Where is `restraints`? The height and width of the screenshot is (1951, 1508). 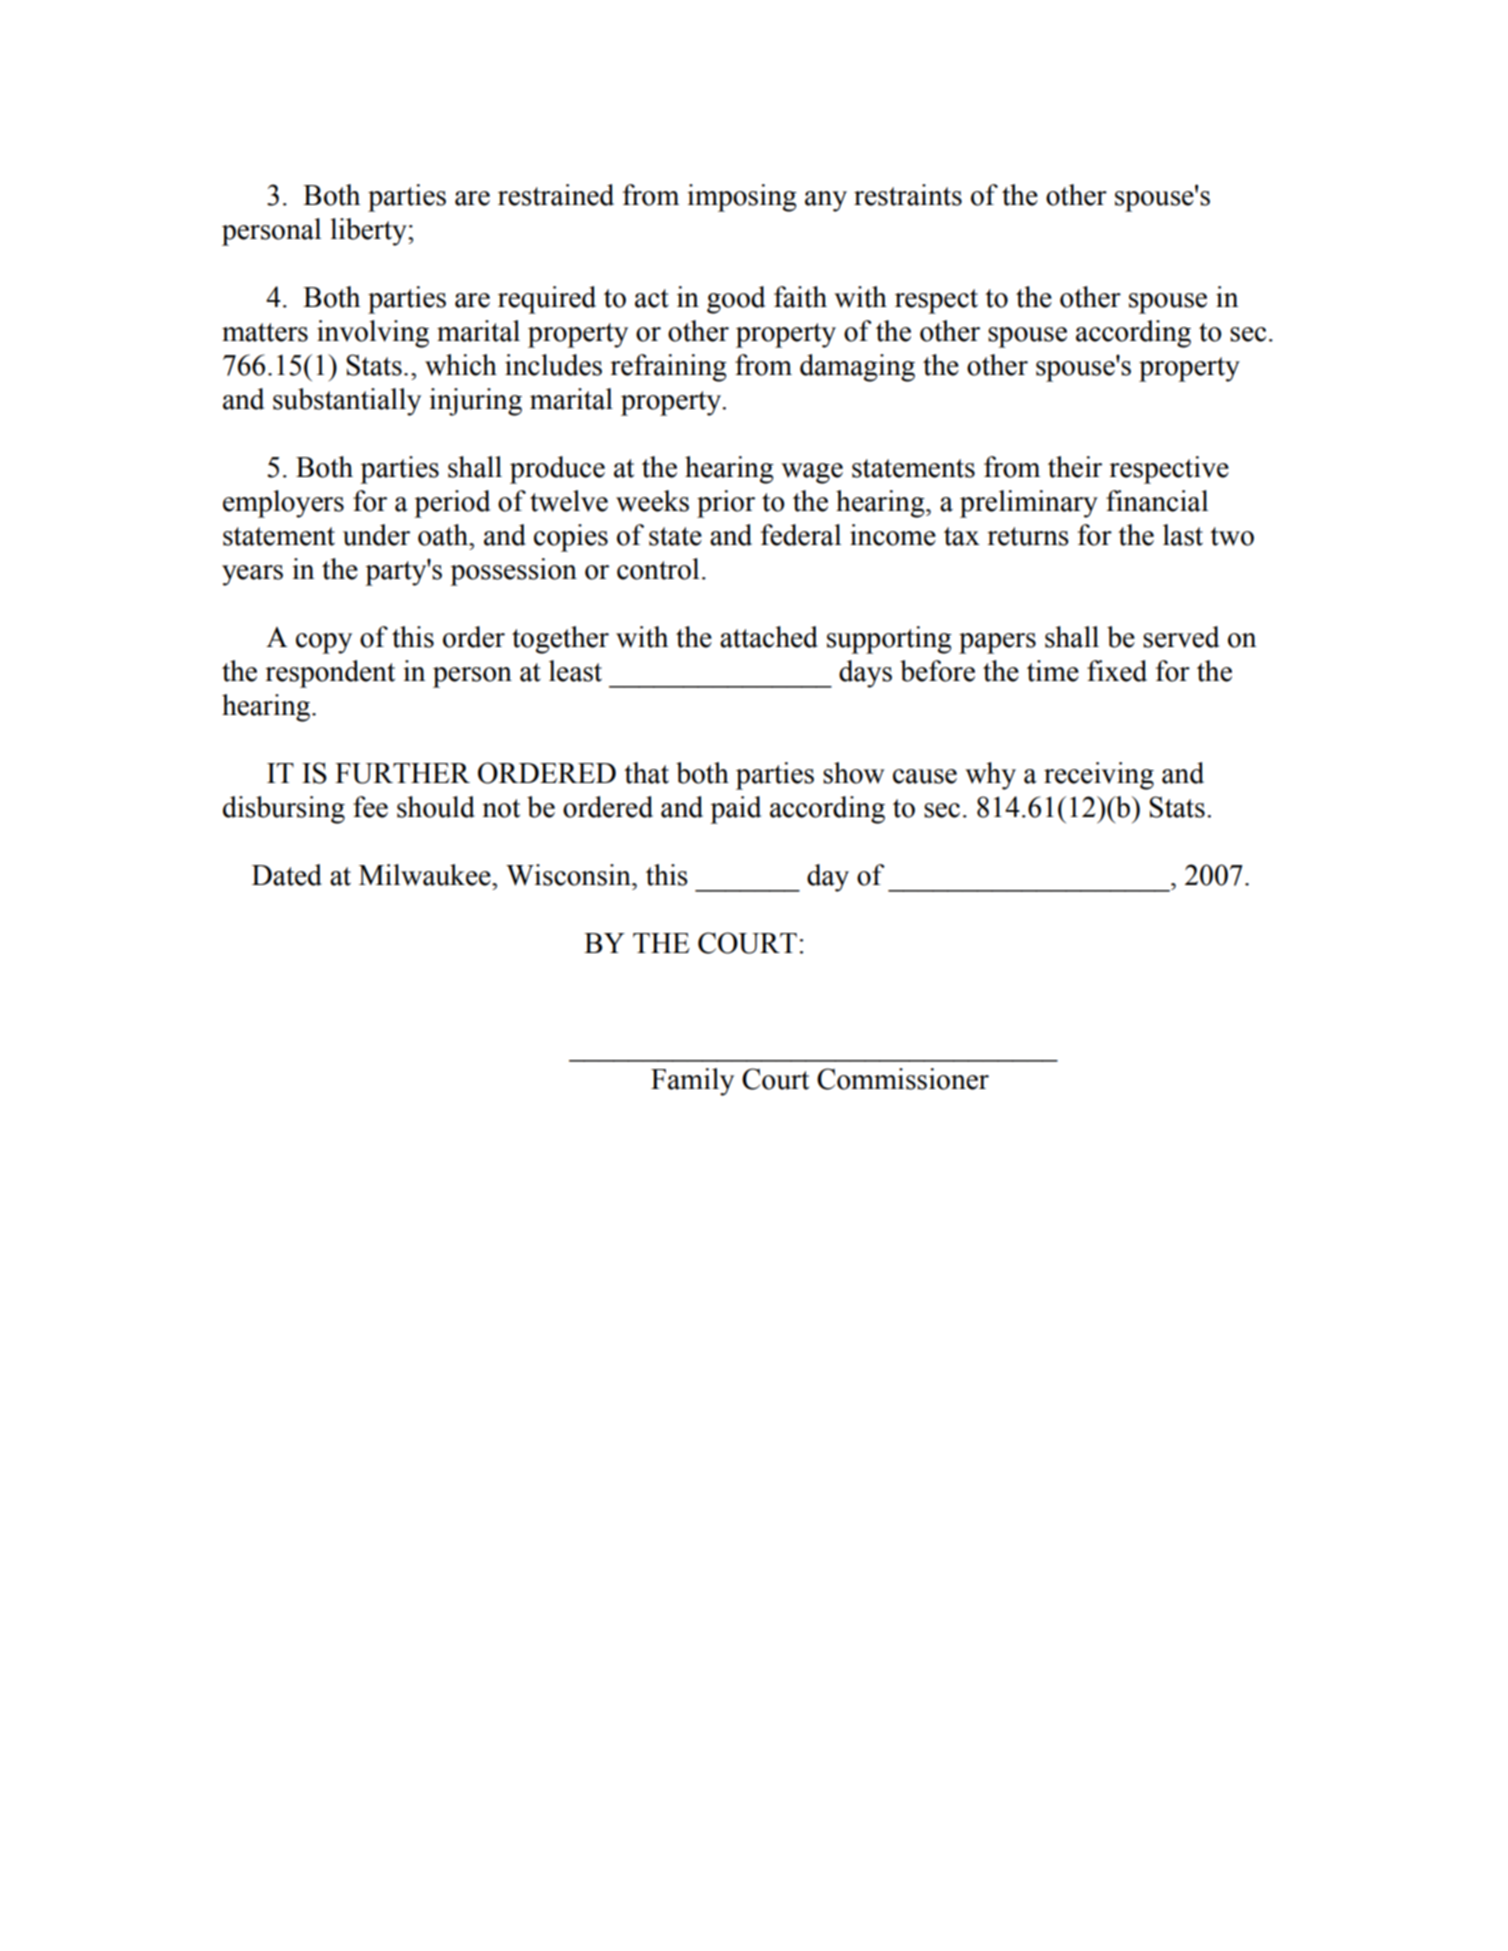 restraints is located at coordinates (908, 195).
